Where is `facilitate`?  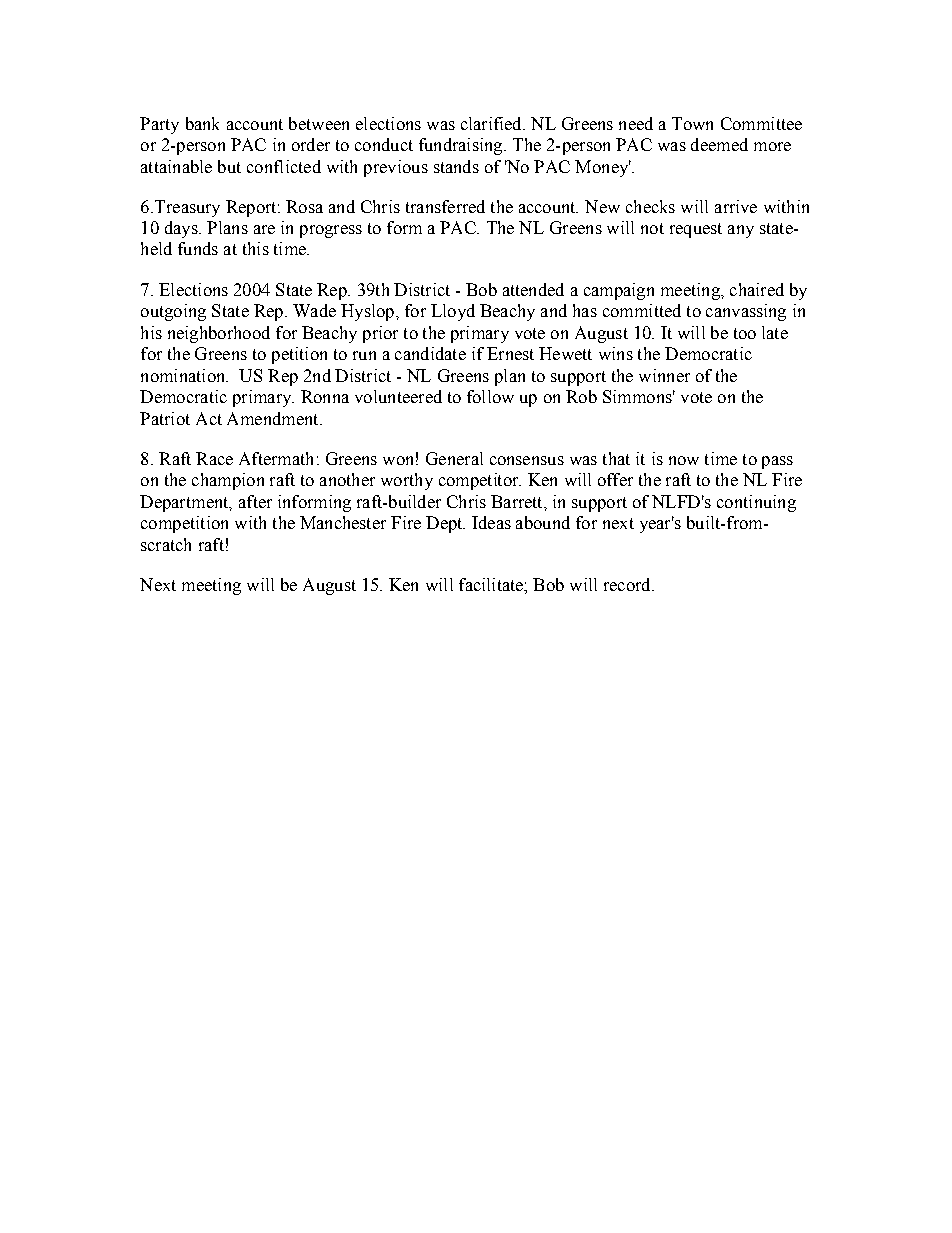 facilitate is located at coordinates (492, 584).
